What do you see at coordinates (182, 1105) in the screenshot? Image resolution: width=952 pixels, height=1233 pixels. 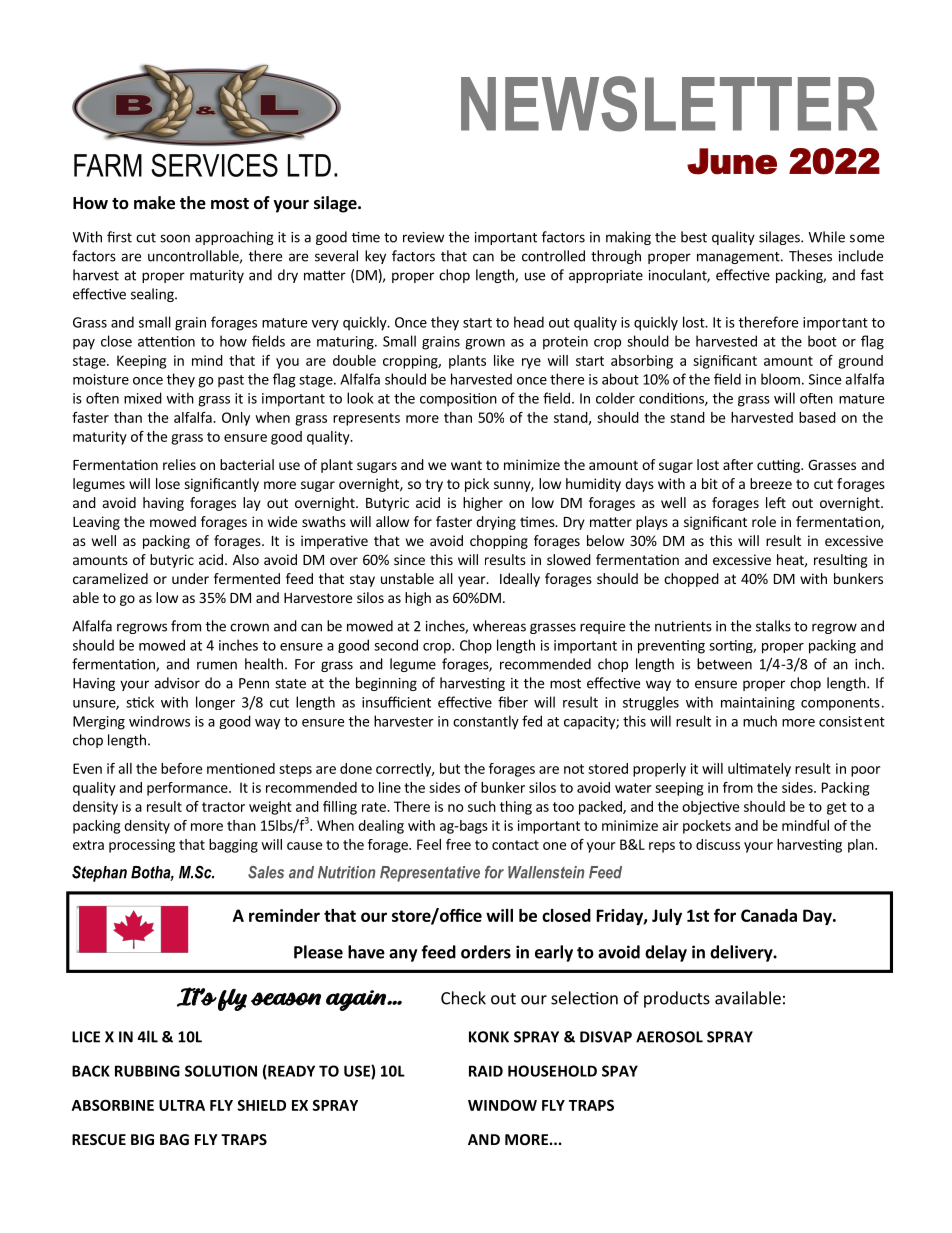 I see `ULTRA` at bounding box center [182, 1105].
